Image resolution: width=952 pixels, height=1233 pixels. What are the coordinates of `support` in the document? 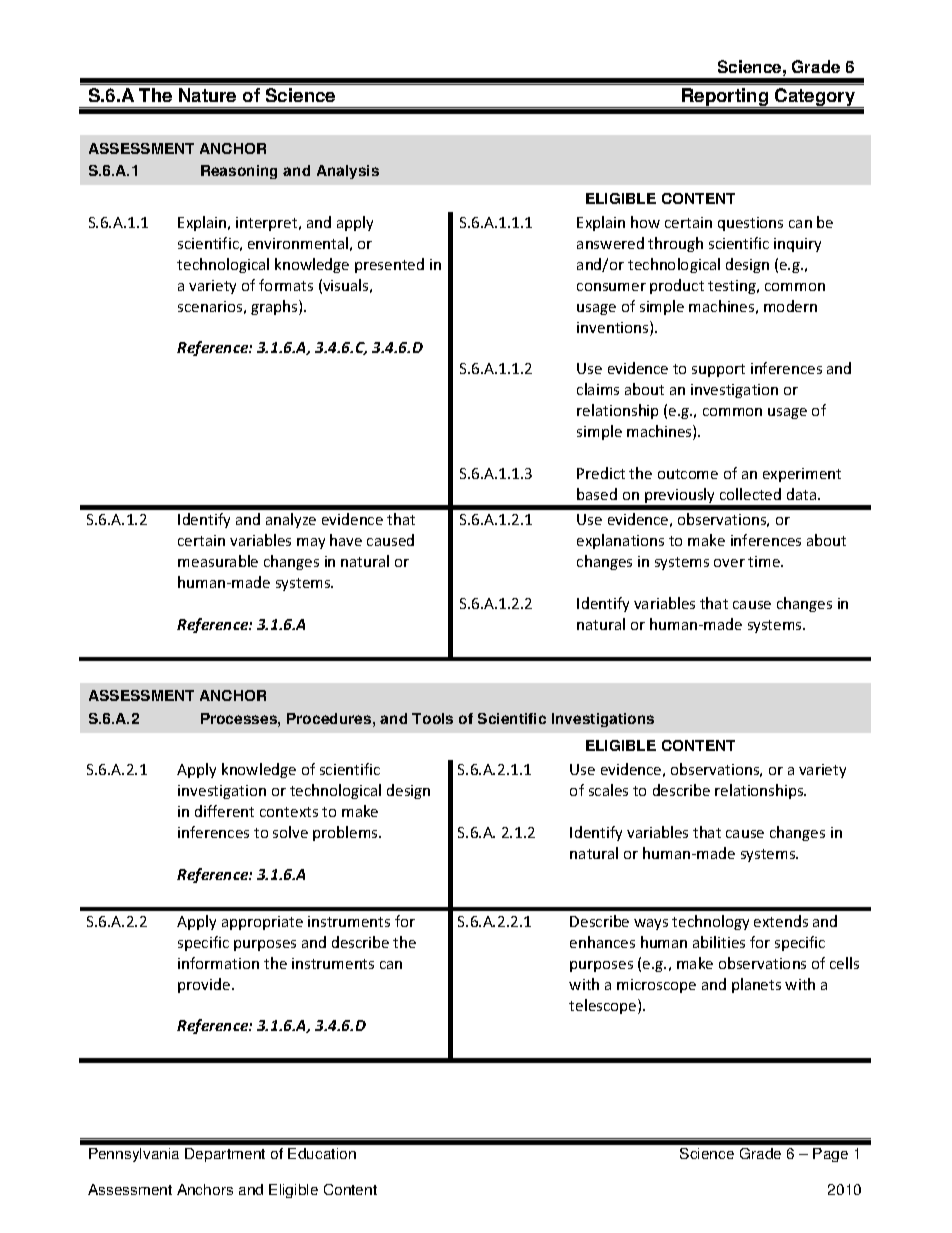 It's located at (718, 370).
